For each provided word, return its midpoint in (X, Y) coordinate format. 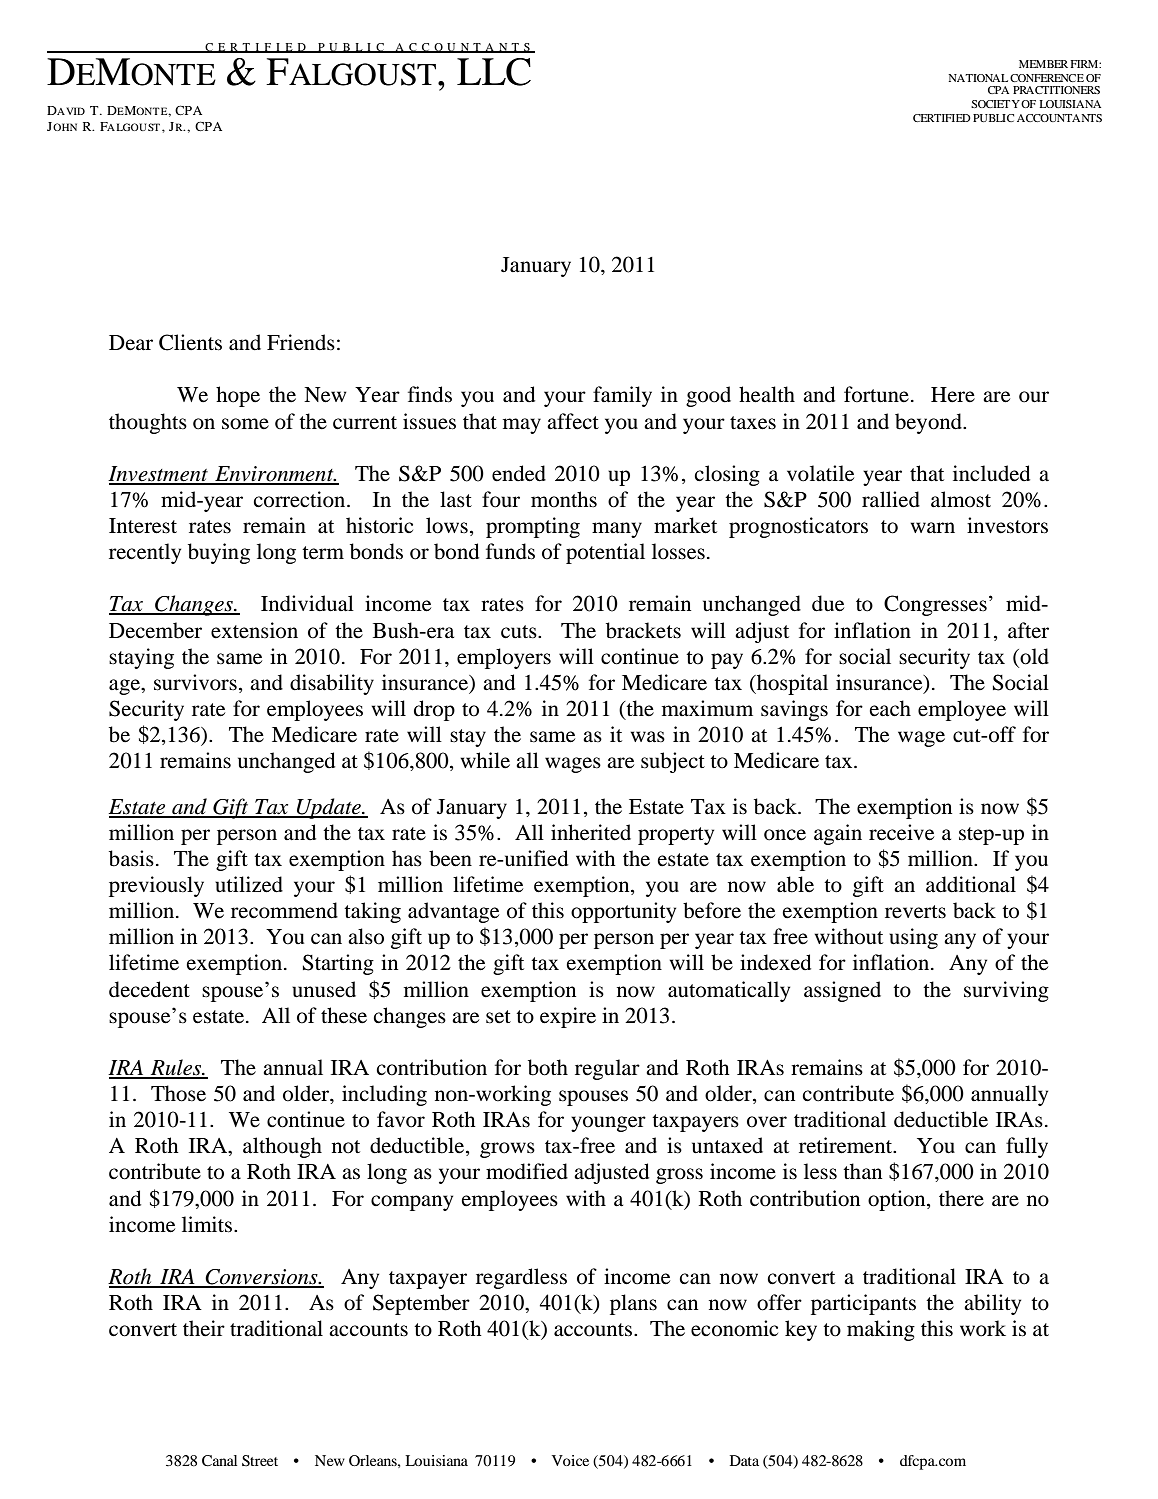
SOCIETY (995, 104)
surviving (1006, 991)
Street (260, 1461)
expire (568, 1017)
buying (219, 553)
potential (605, 553)
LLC (494, 72)
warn (932, 528)
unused (324, 989)
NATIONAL (978, 78)
